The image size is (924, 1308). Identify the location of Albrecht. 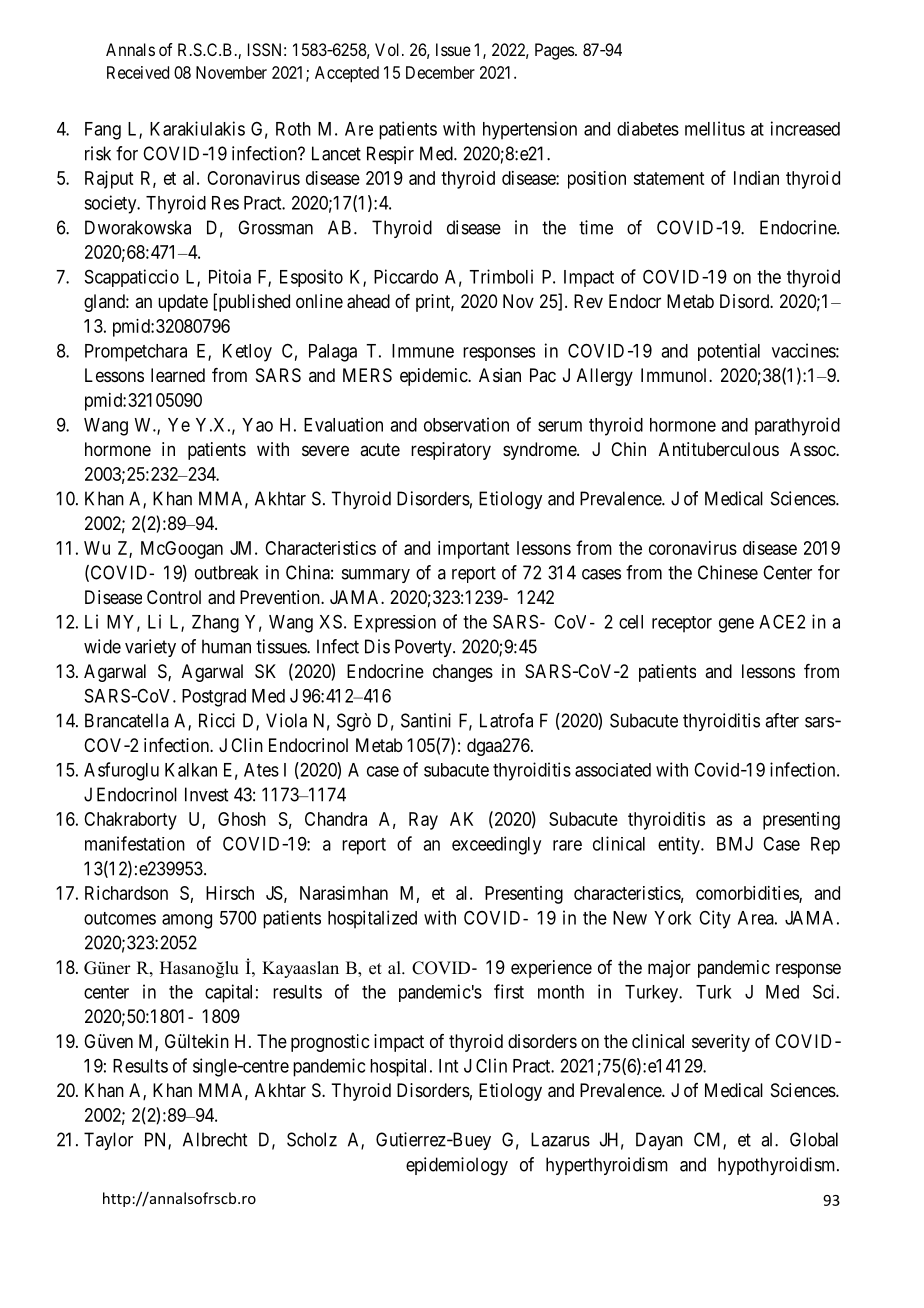
(215, 1139).
